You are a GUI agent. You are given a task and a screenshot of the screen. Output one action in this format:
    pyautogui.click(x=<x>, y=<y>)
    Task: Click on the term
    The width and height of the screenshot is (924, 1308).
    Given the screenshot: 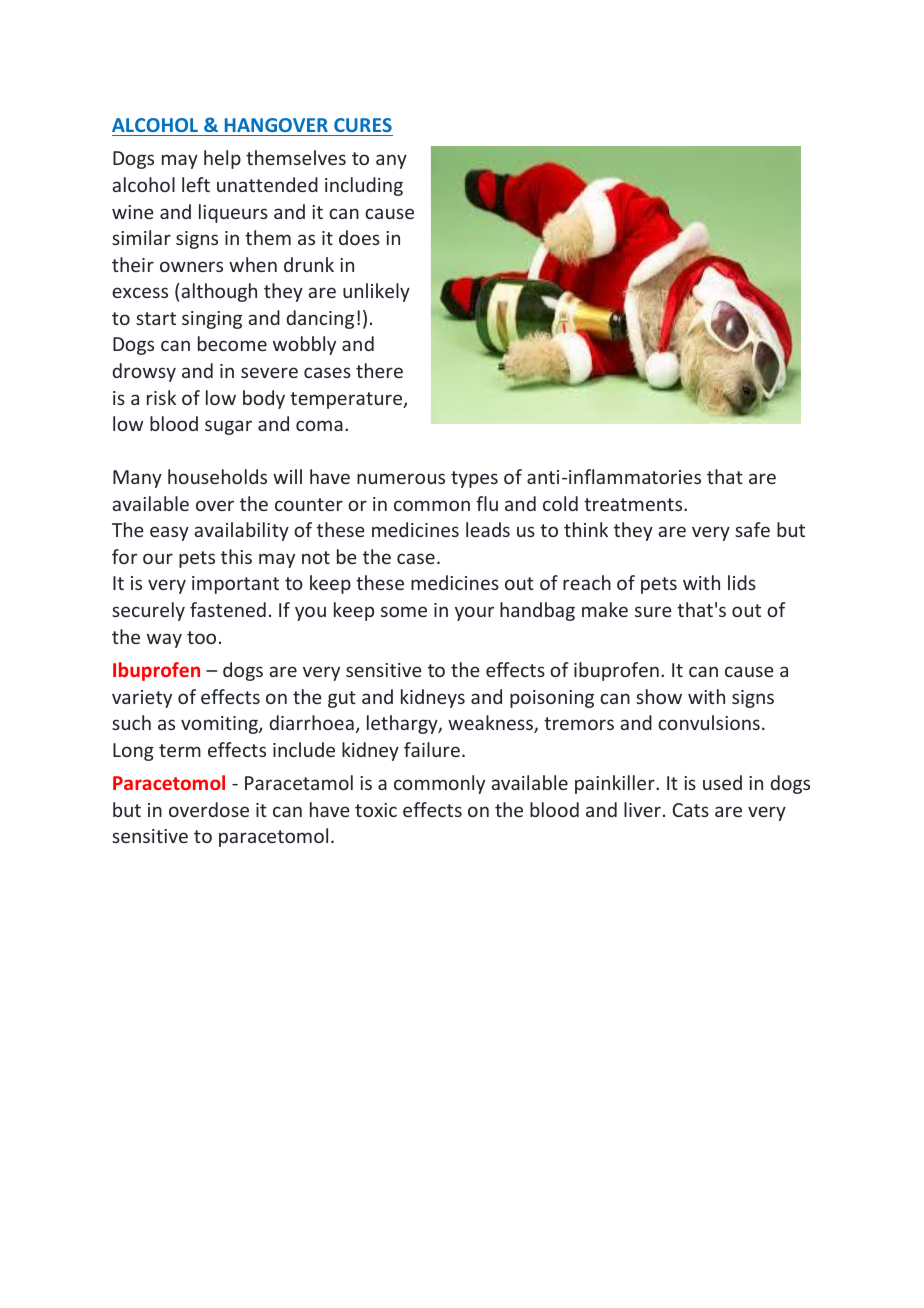 What is the action you would take?
    pyautogui.click(x=180, y=750)
